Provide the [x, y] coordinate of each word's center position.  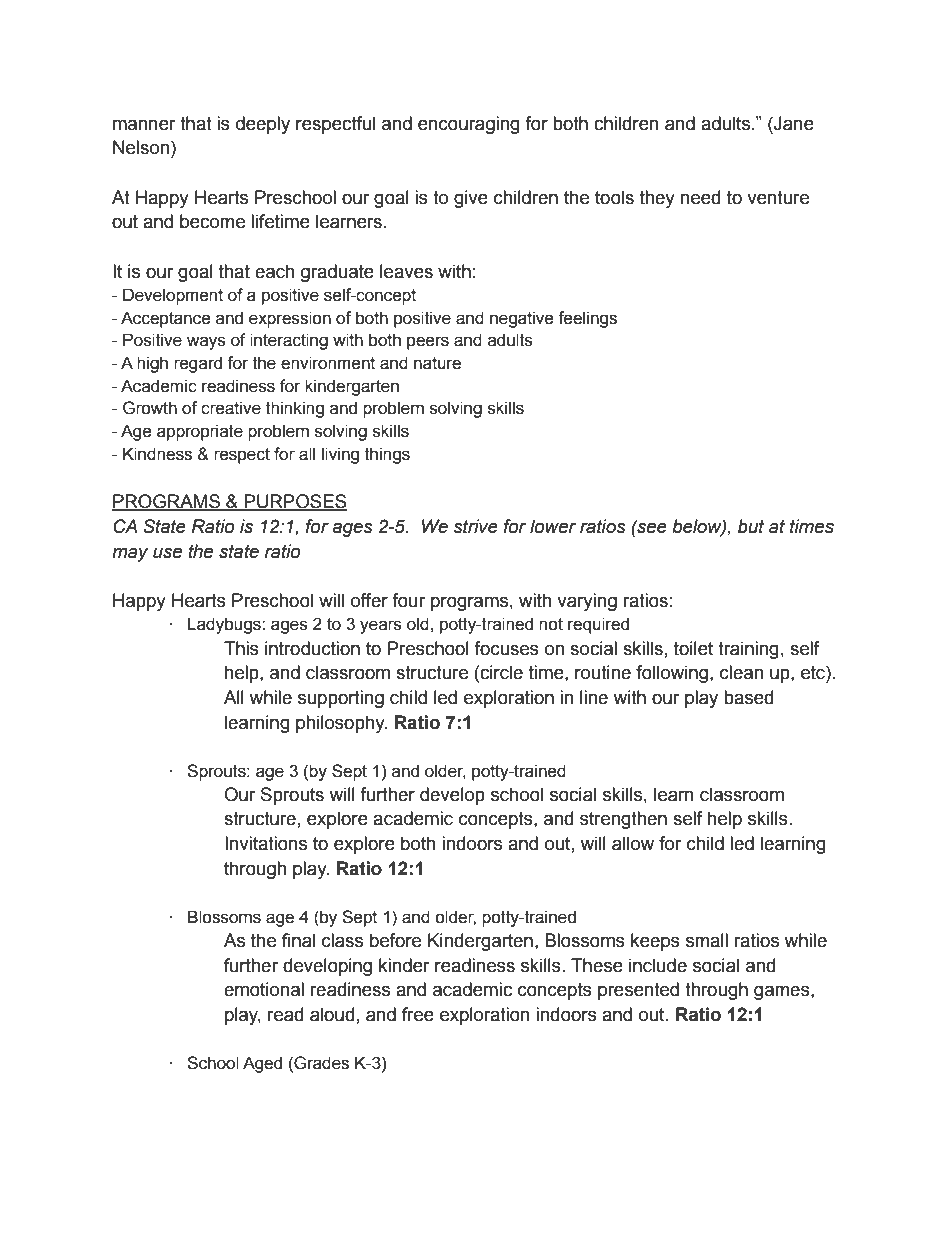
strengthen [623, 820]
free [418, 1014]
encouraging [469, 125]
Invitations [266, 843]
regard [198, 364]
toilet [693, 648]
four [408, 600]
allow [633, 843]
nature [437, 363]
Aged [262, 1064]
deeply [263, 125]
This [241, 648]
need [700, 197]
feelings [587, 319]
